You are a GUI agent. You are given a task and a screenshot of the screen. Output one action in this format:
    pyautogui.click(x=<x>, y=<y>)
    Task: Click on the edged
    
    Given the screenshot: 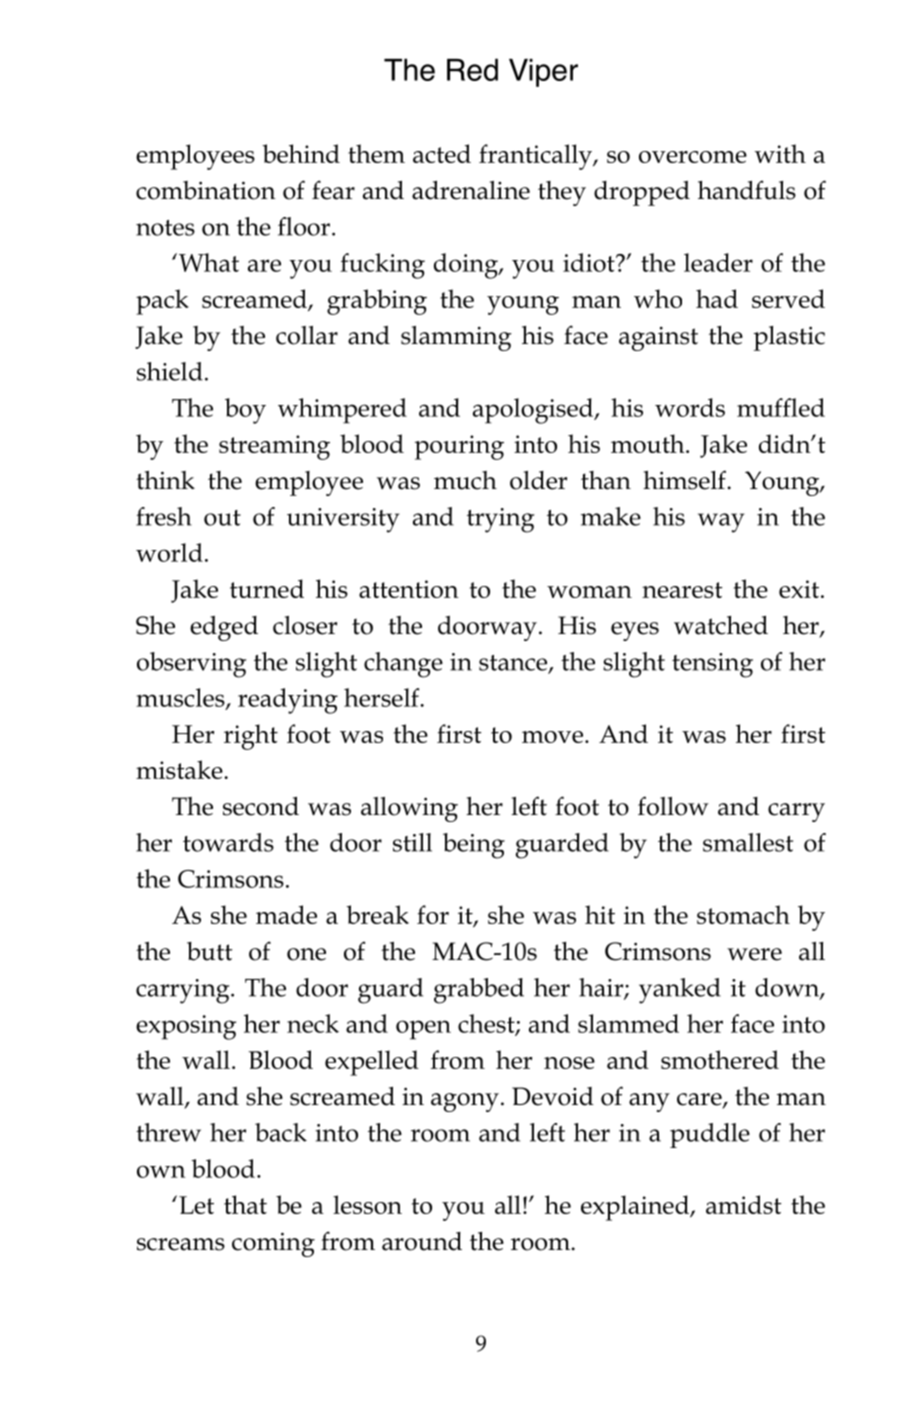 What is the action you would take?
    pyautogui.click(x=224, y=628)
